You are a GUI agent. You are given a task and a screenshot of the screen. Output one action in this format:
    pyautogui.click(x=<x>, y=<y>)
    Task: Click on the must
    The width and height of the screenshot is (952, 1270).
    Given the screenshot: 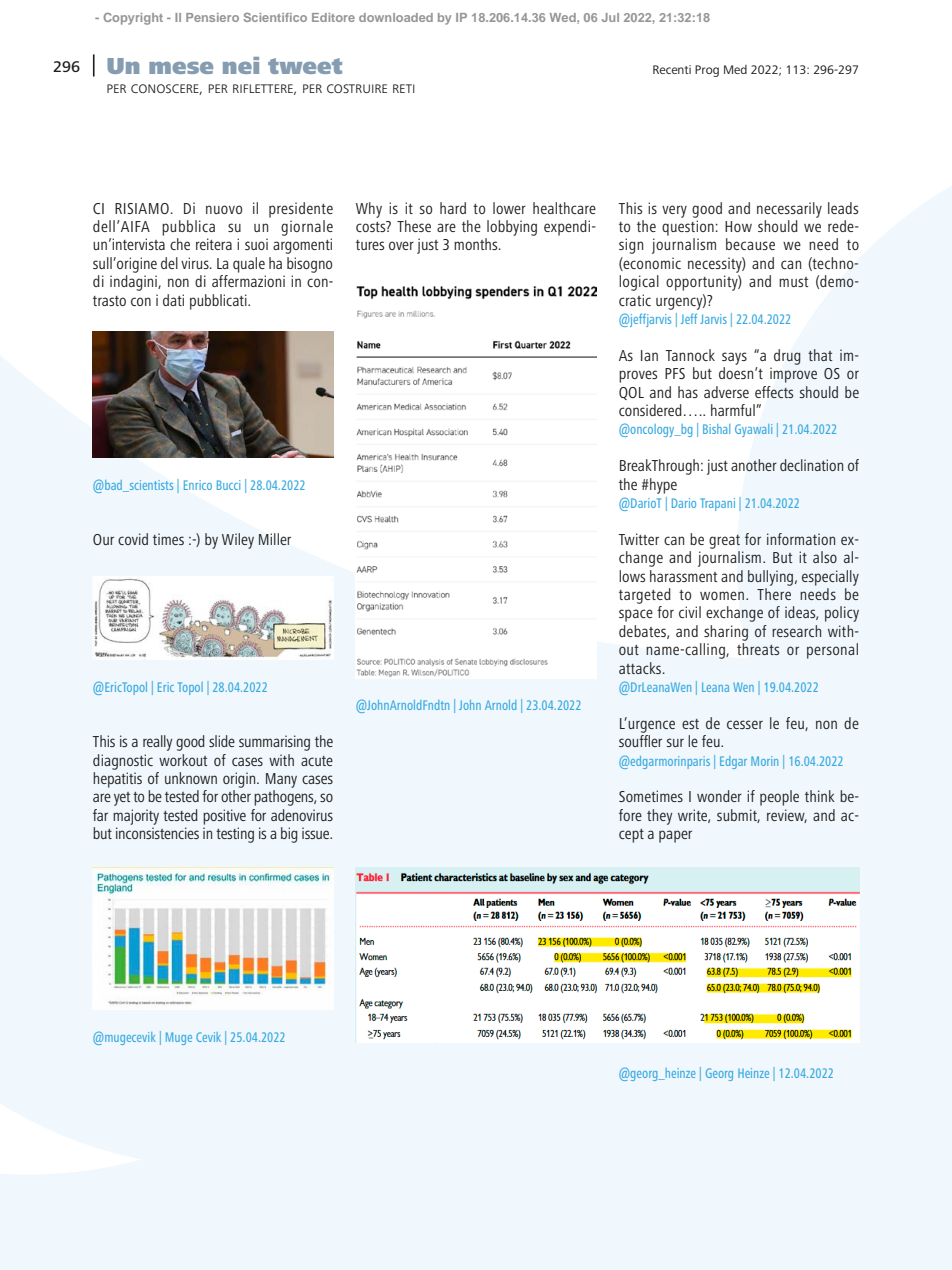 What is the action you would take?
    pyautogui.click(x=794, y=282)
